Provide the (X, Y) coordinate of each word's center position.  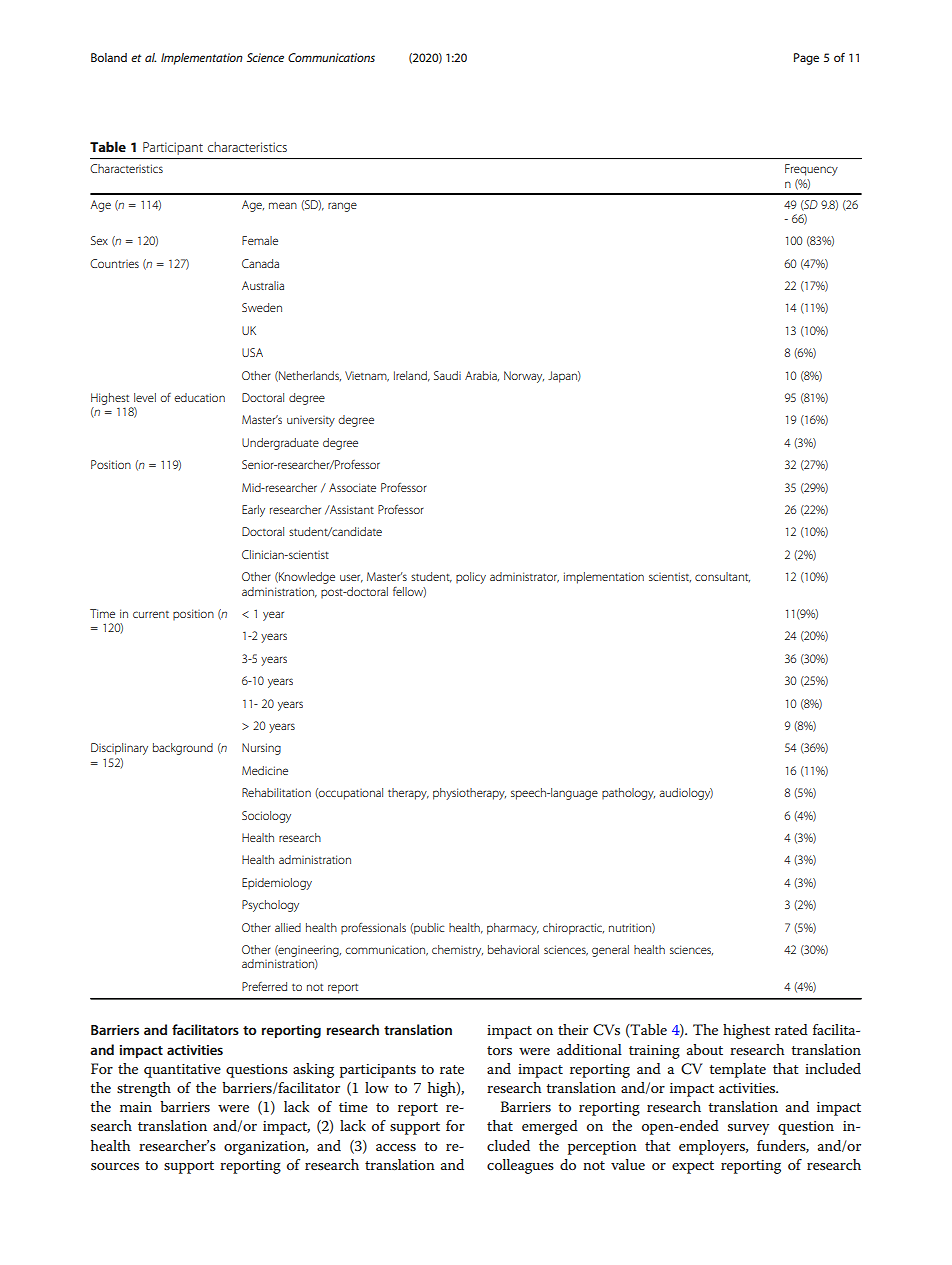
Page (806, 59)
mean (283, 205)
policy (471, 578)
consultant (722, 577)
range (342, 207)
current (151, 614)
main (136, 1107)
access (396, 1147)
